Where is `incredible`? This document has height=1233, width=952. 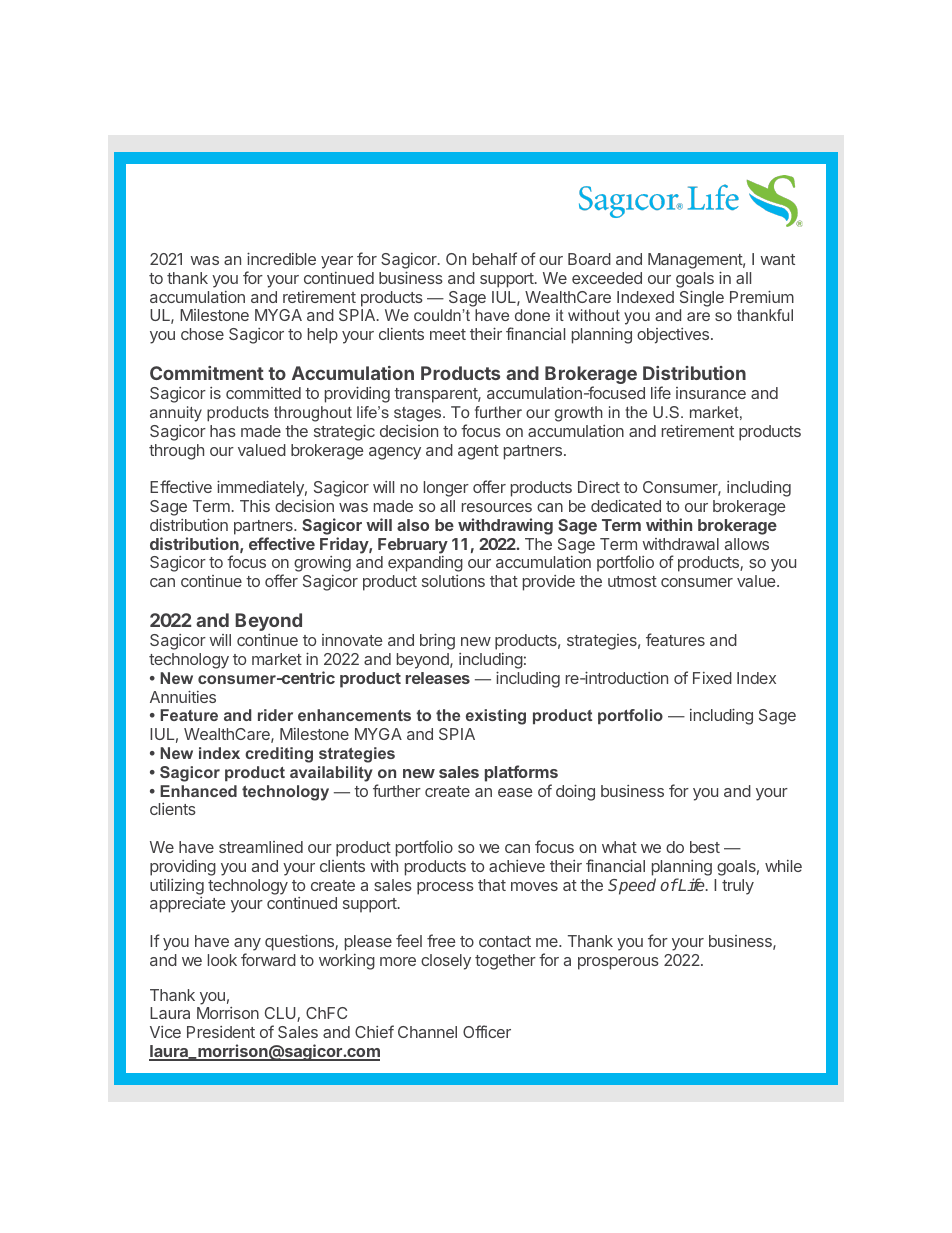
incredible is located at coordinates (281, 258).
